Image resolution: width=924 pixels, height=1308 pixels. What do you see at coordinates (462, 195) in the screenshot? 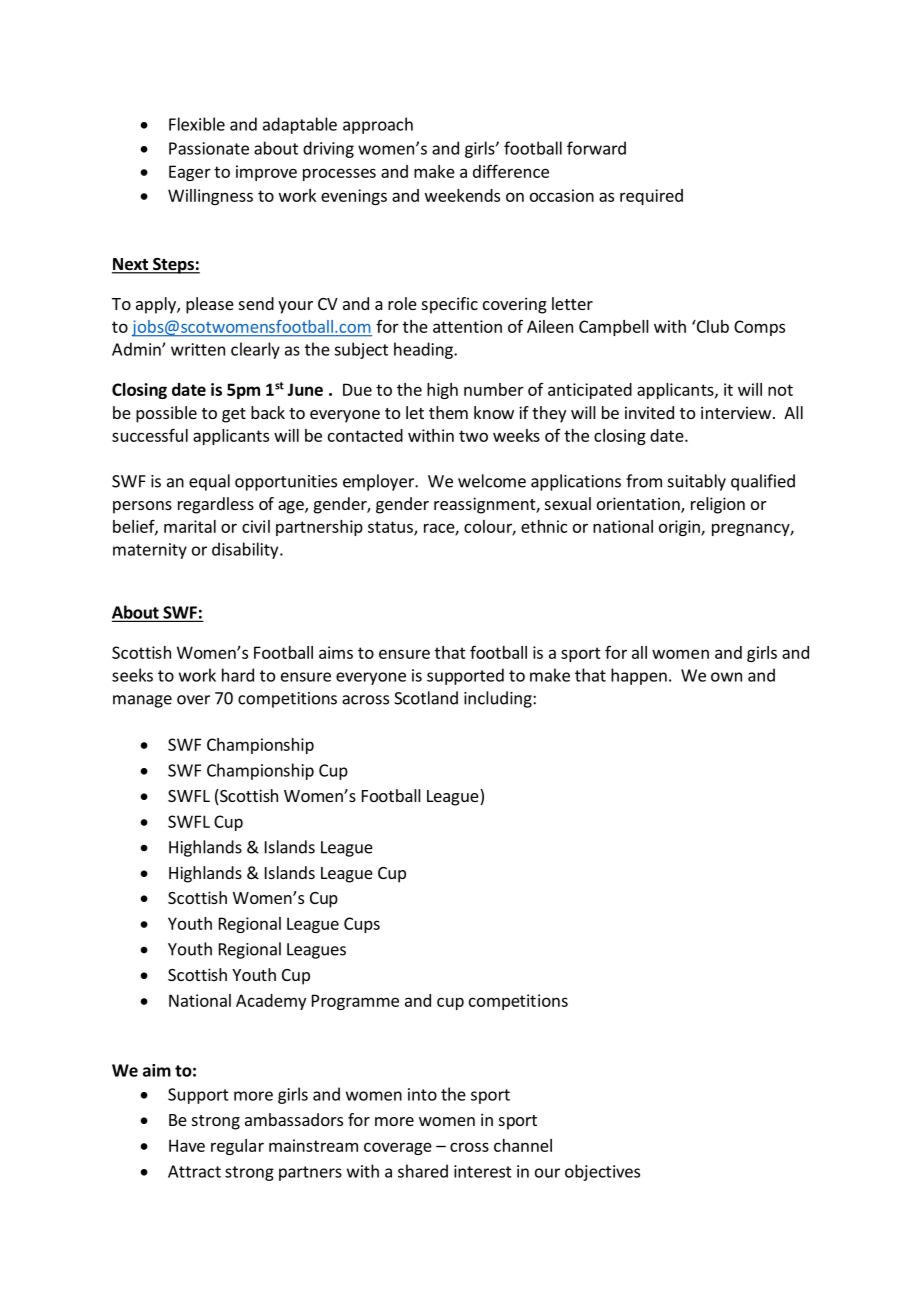
I see `weekends` at bounding box center [462, 195].
